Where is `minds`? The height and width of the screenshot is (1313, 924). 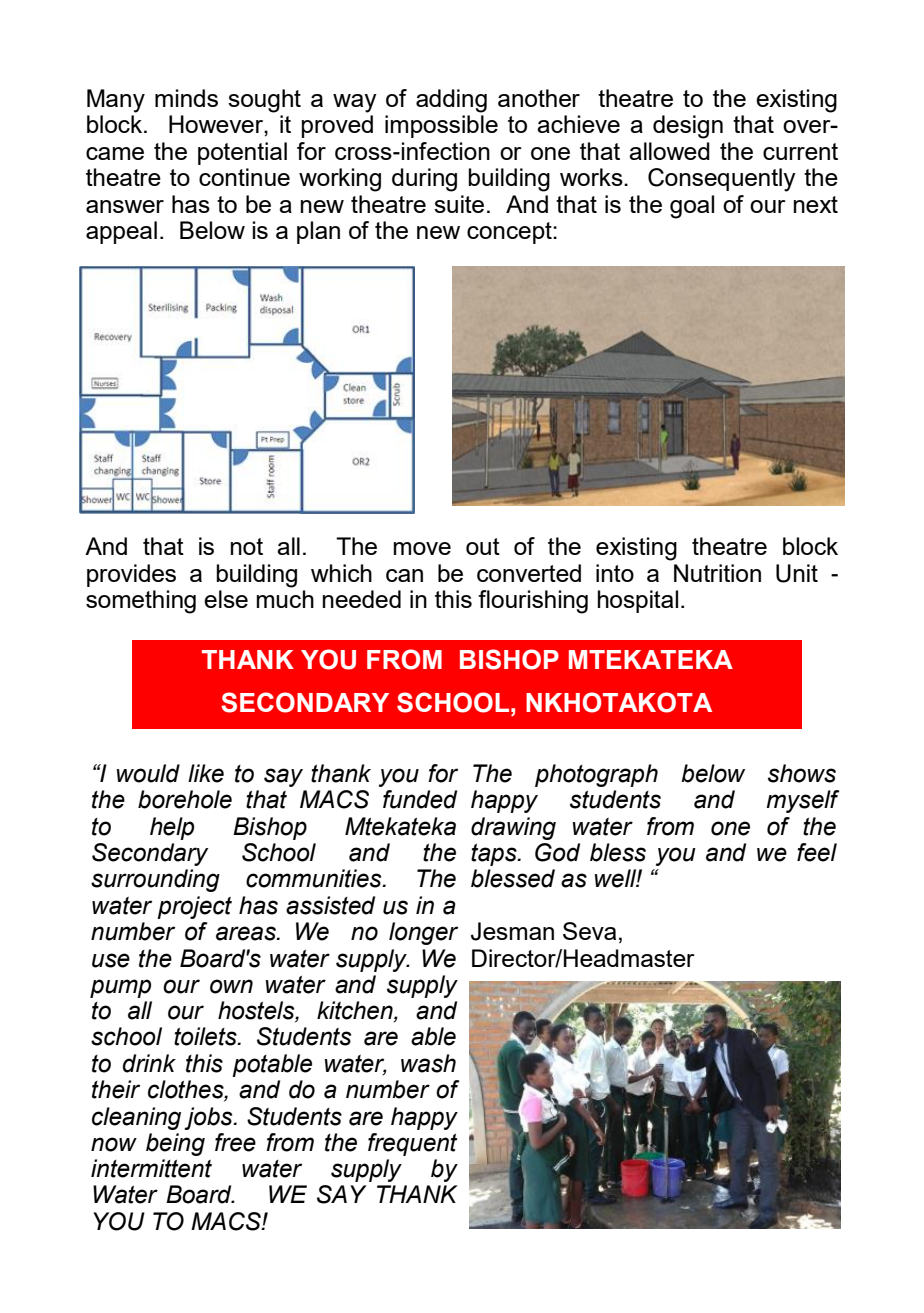
minds is located at coordinates (186, 98).
